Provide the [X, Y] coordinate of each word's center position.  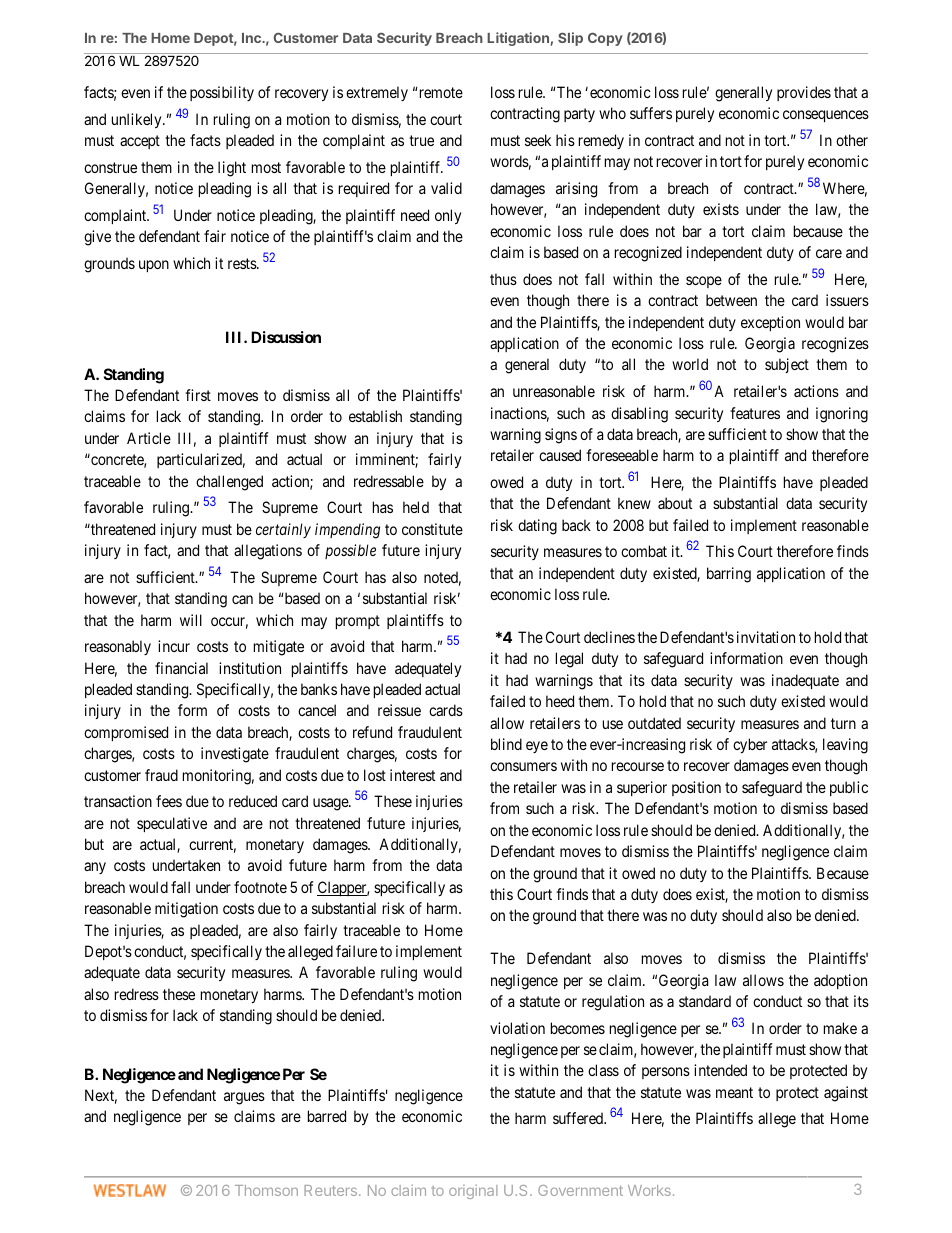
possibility [222, 93]
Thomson [266, 1190]
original [473, 1192]
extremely [377, 93]
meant [734, 1092]
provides [804, 93]
